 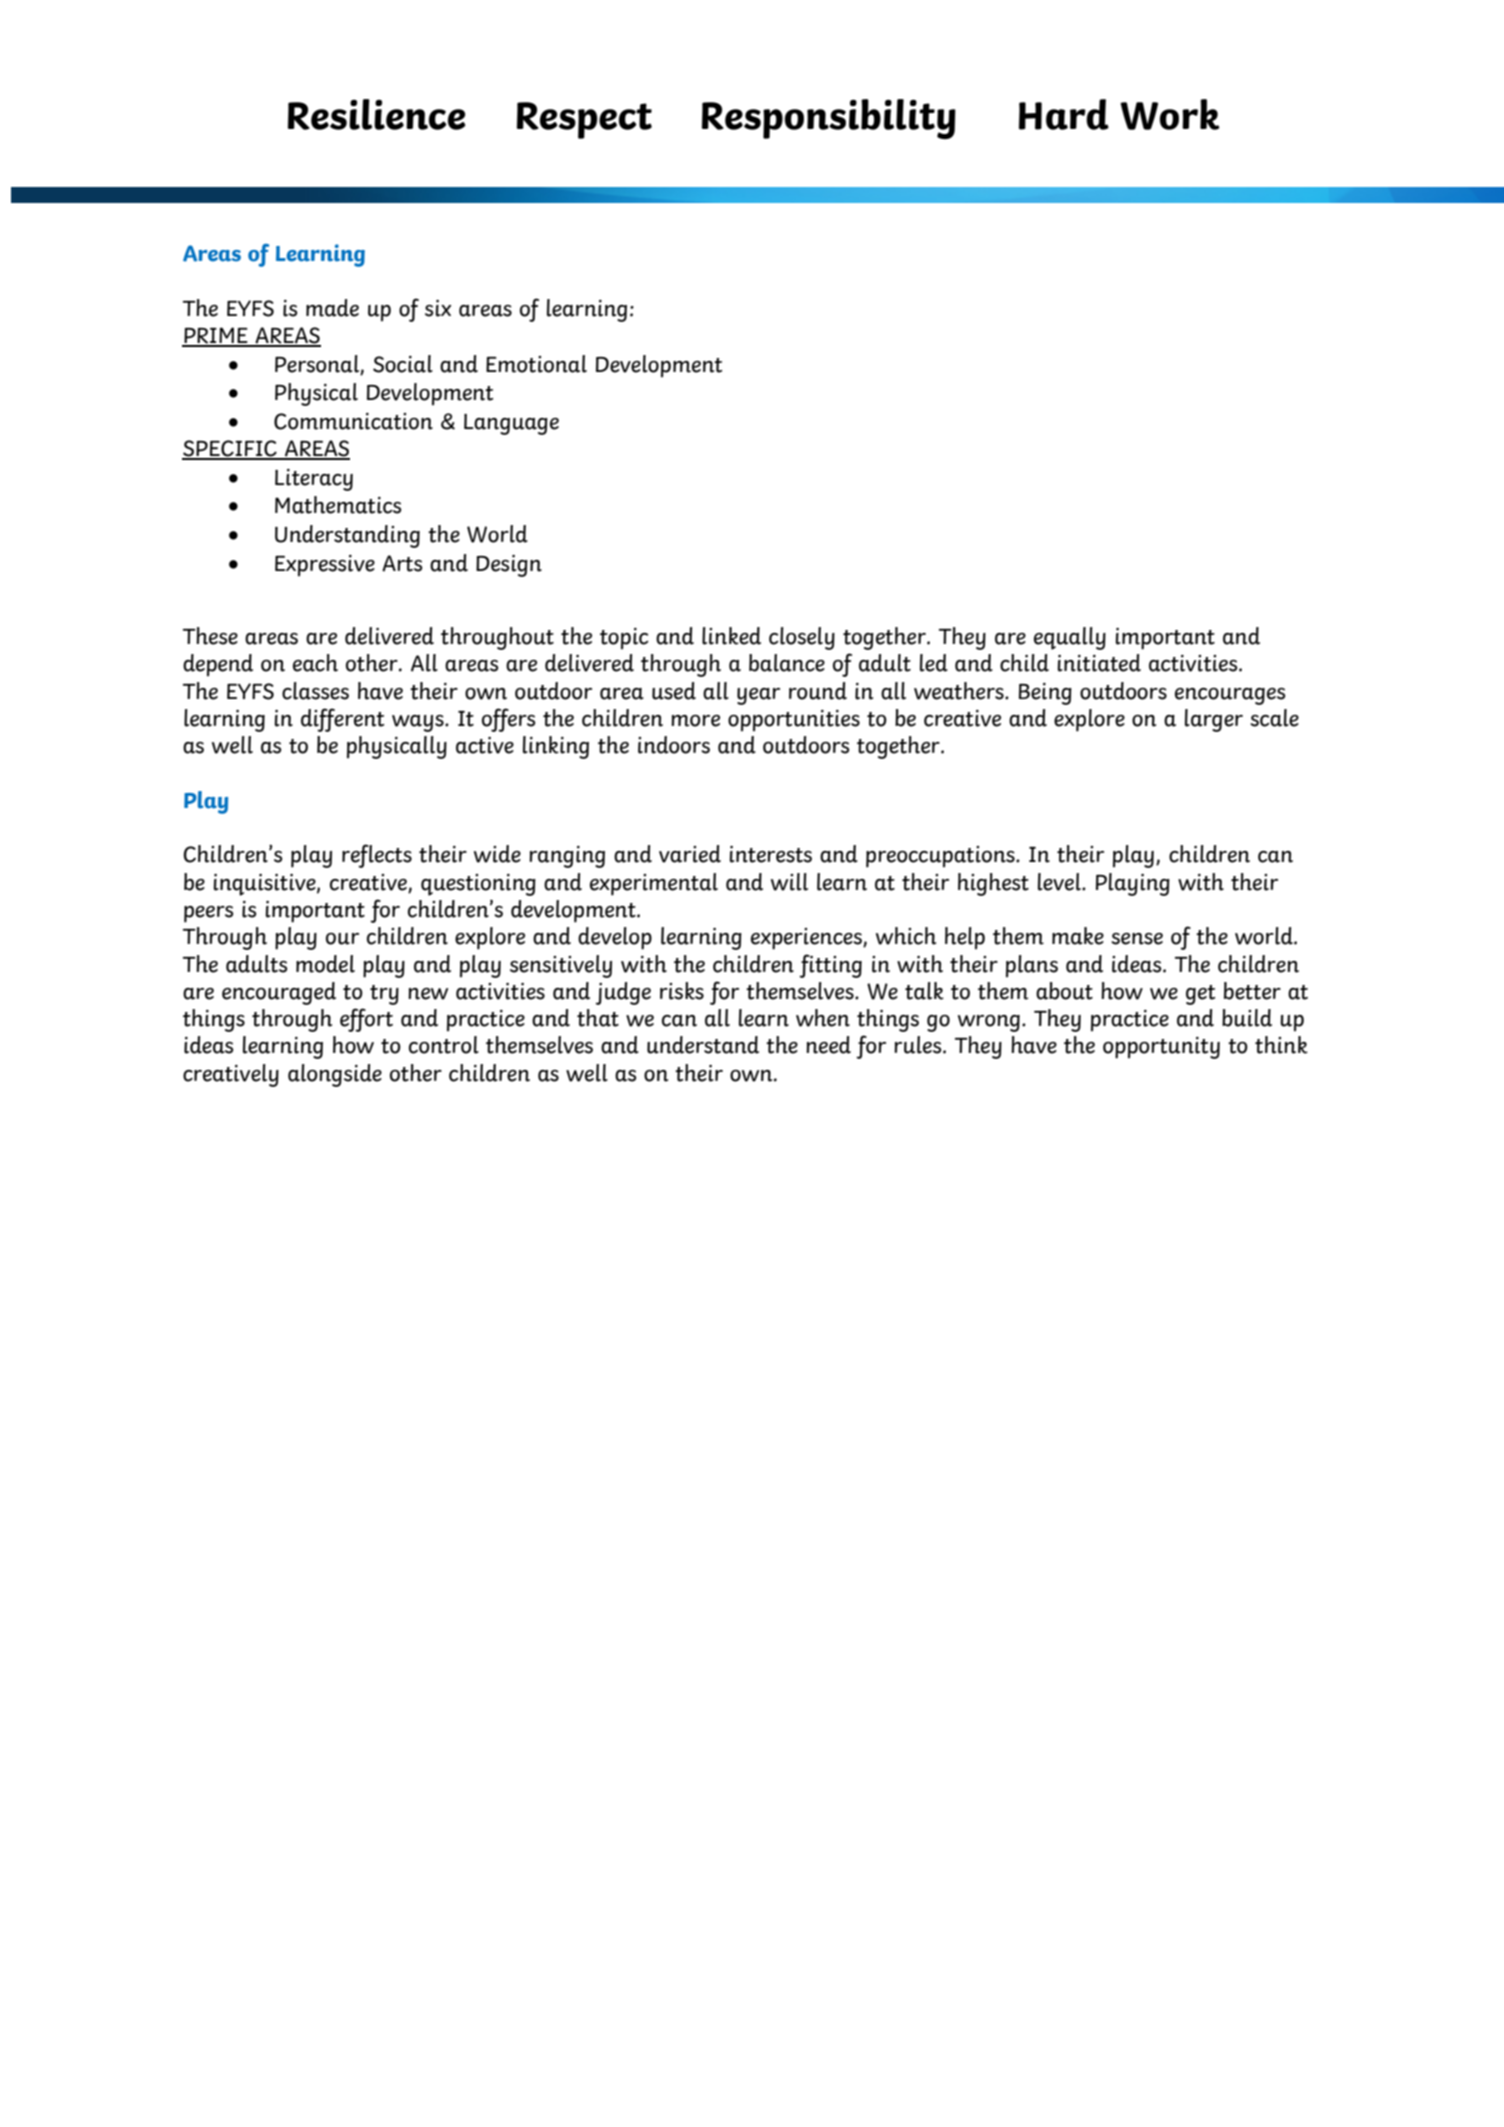 I want to click on linked, so click(x=731, y=636).
